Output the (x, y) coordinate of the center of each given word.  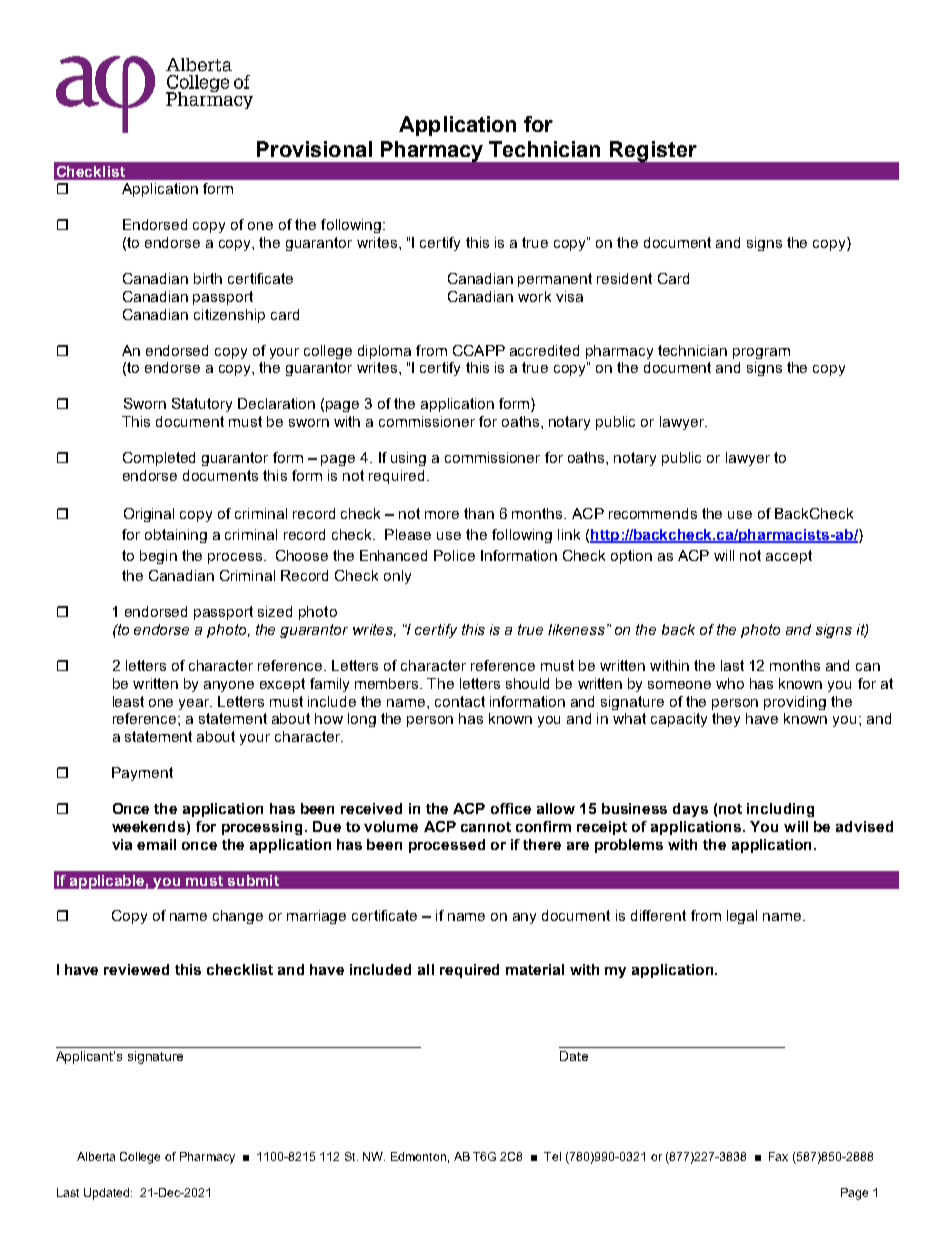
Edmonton (418, 1156)
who (730, 683)
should (527, 683)
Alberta (96, 1156)
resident (624, 278)
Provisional (314, 149)
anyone (229, 686)
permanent (555, 280)
